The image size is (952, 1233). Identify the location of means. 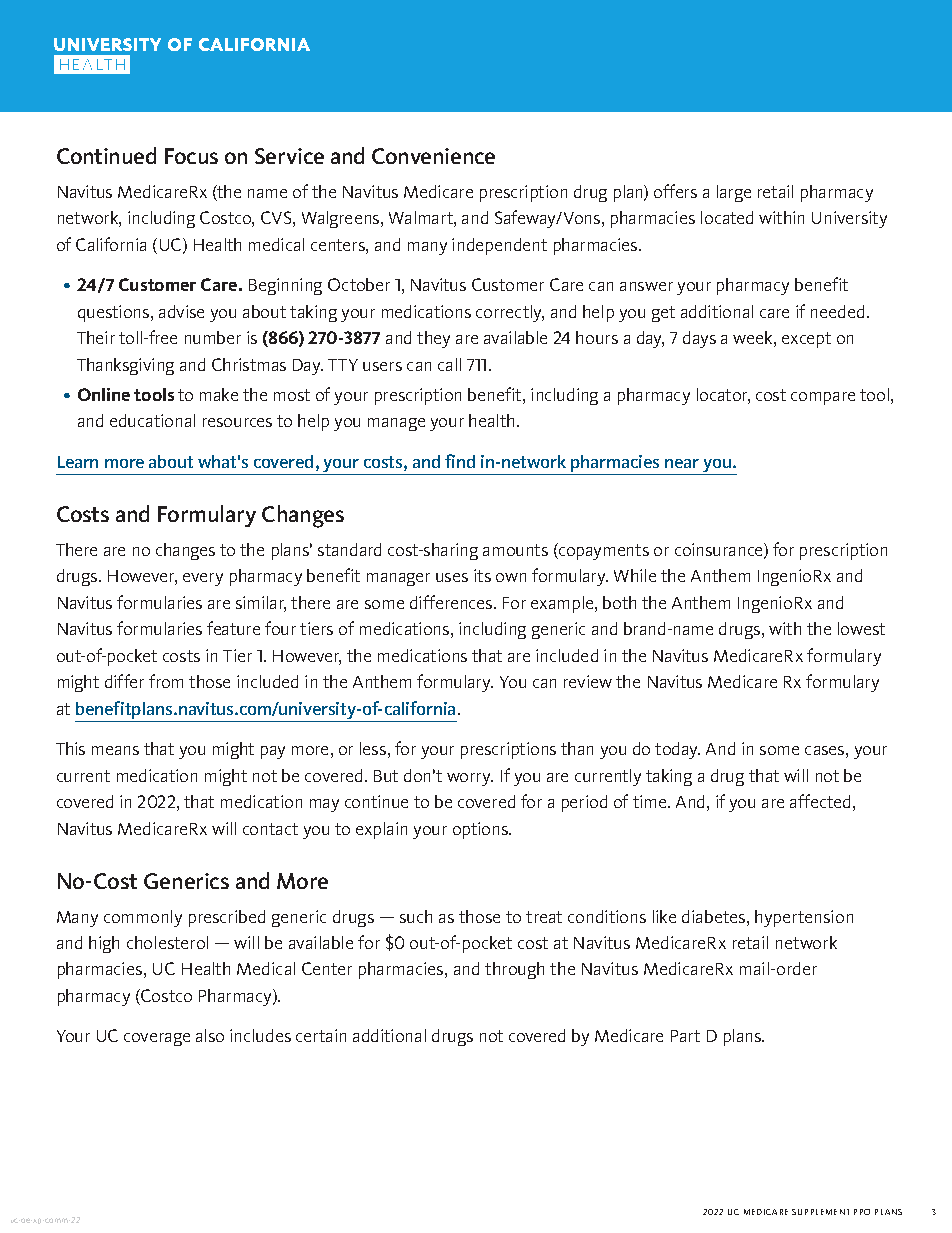
(115, 750).
